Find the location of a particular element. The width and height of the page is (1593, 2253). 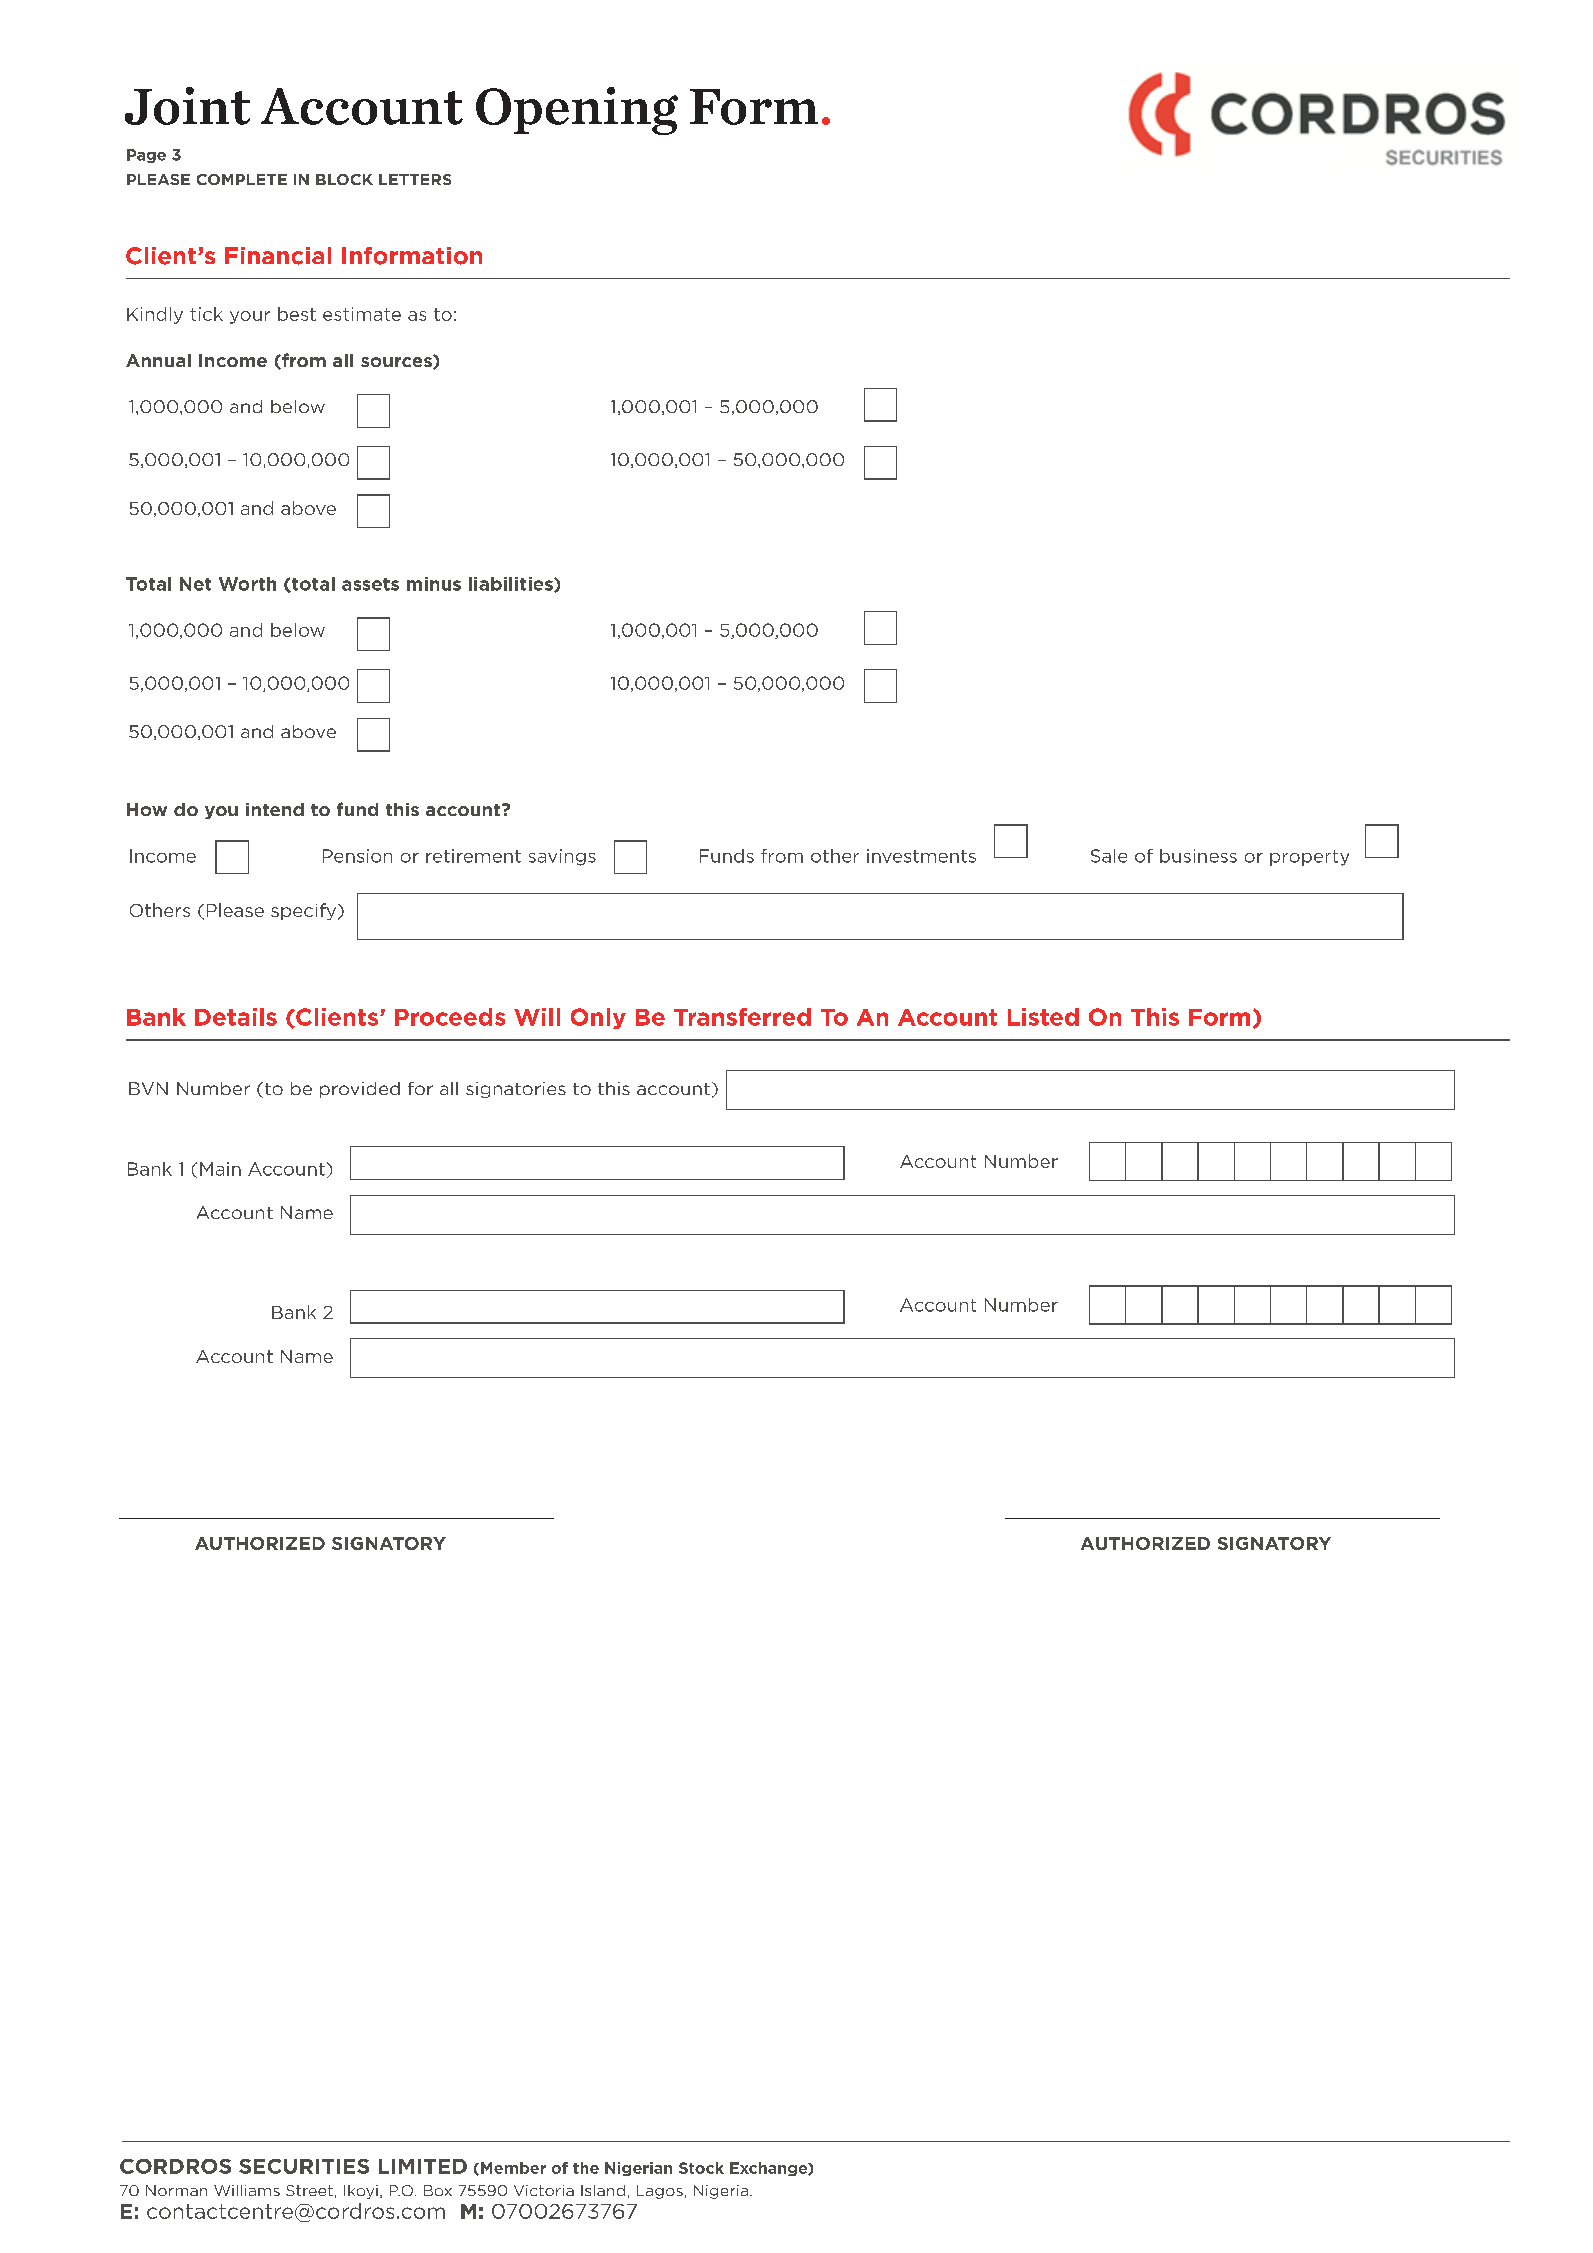

Listed is located at coordinates (1043, 1017).
